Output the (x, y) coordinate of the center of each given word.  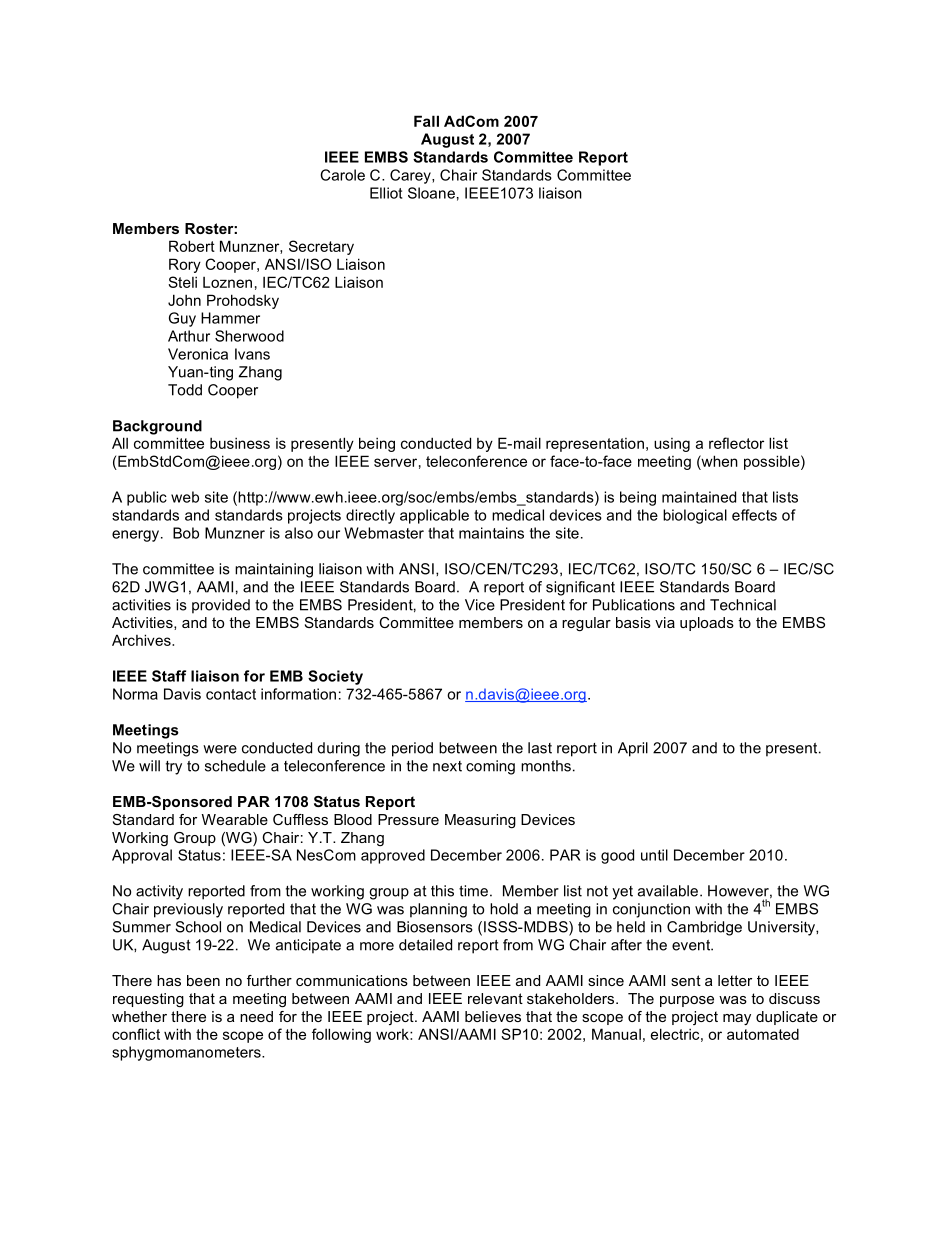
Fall (426, 121)
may (737, 1019)
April (633, 749)
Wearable (235, 819)
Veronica (198, 354)
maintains (491, 533)
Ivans (252, 354)
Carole (343, 175)
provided (221, 606)
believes (493, 1016)
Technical (743, 605)
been (203, 980)
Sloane (431, 193)
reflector (736, 443)
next (447, 766)
